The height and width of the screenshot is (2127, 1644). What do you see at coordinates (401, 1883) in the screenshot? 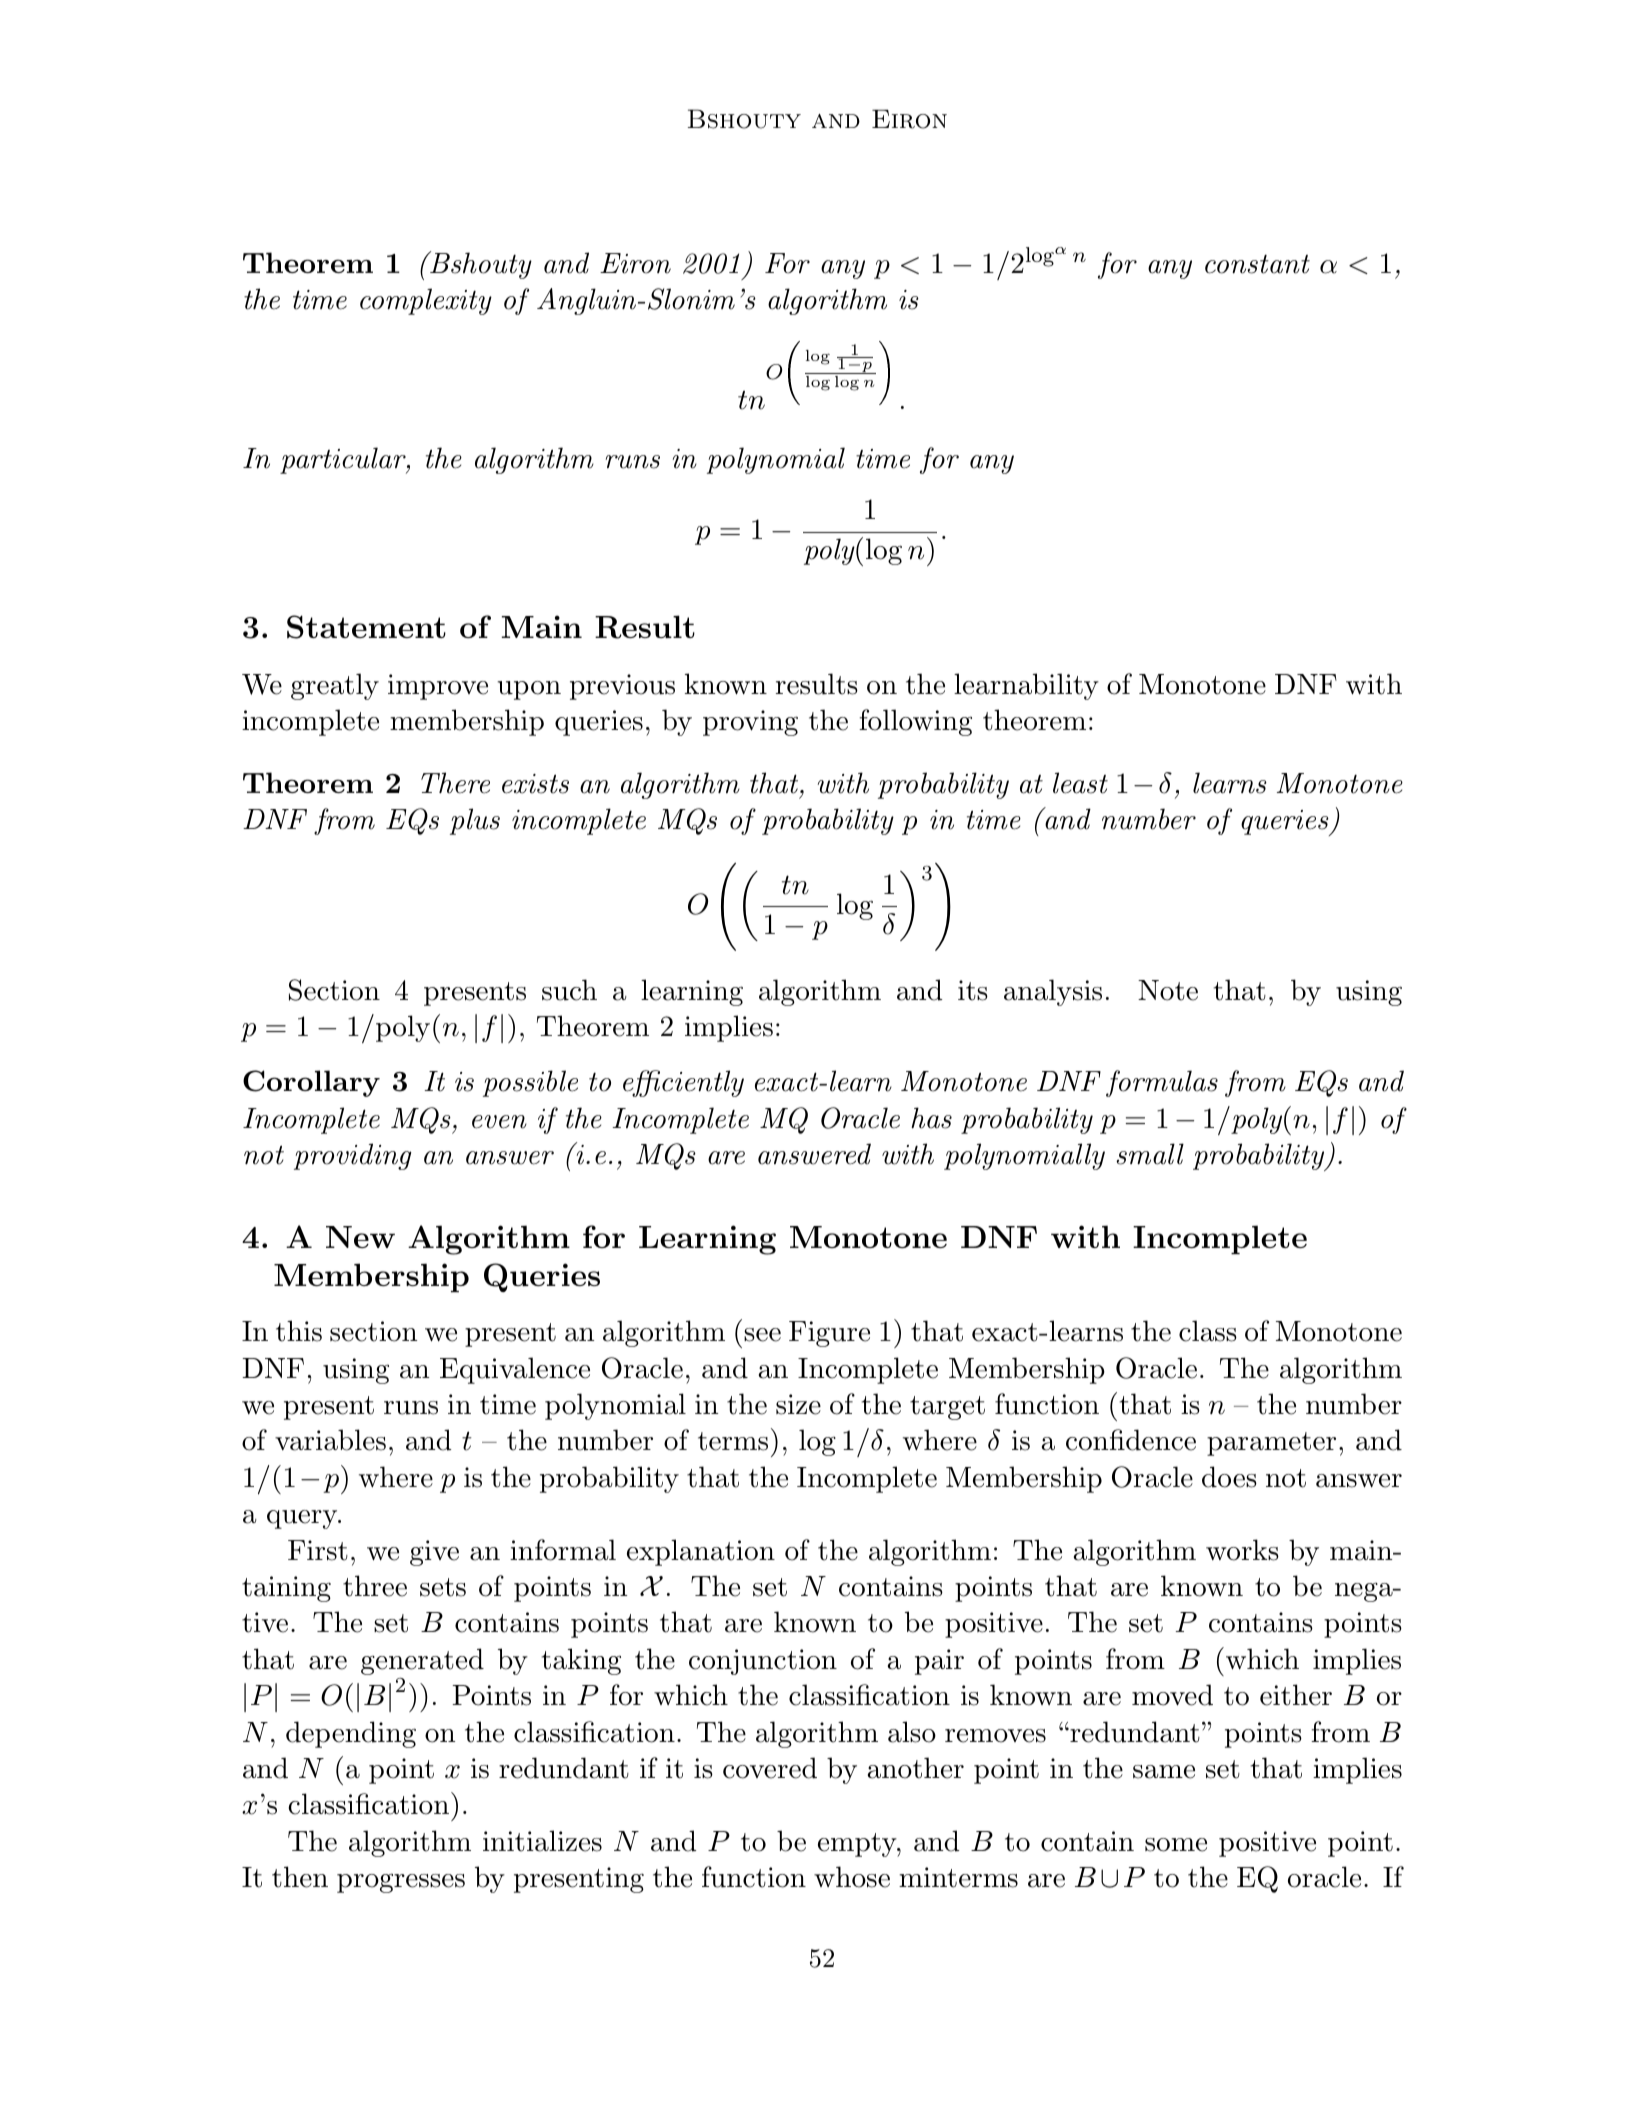
I see `progresses` at bounding box center [401, 1883].
